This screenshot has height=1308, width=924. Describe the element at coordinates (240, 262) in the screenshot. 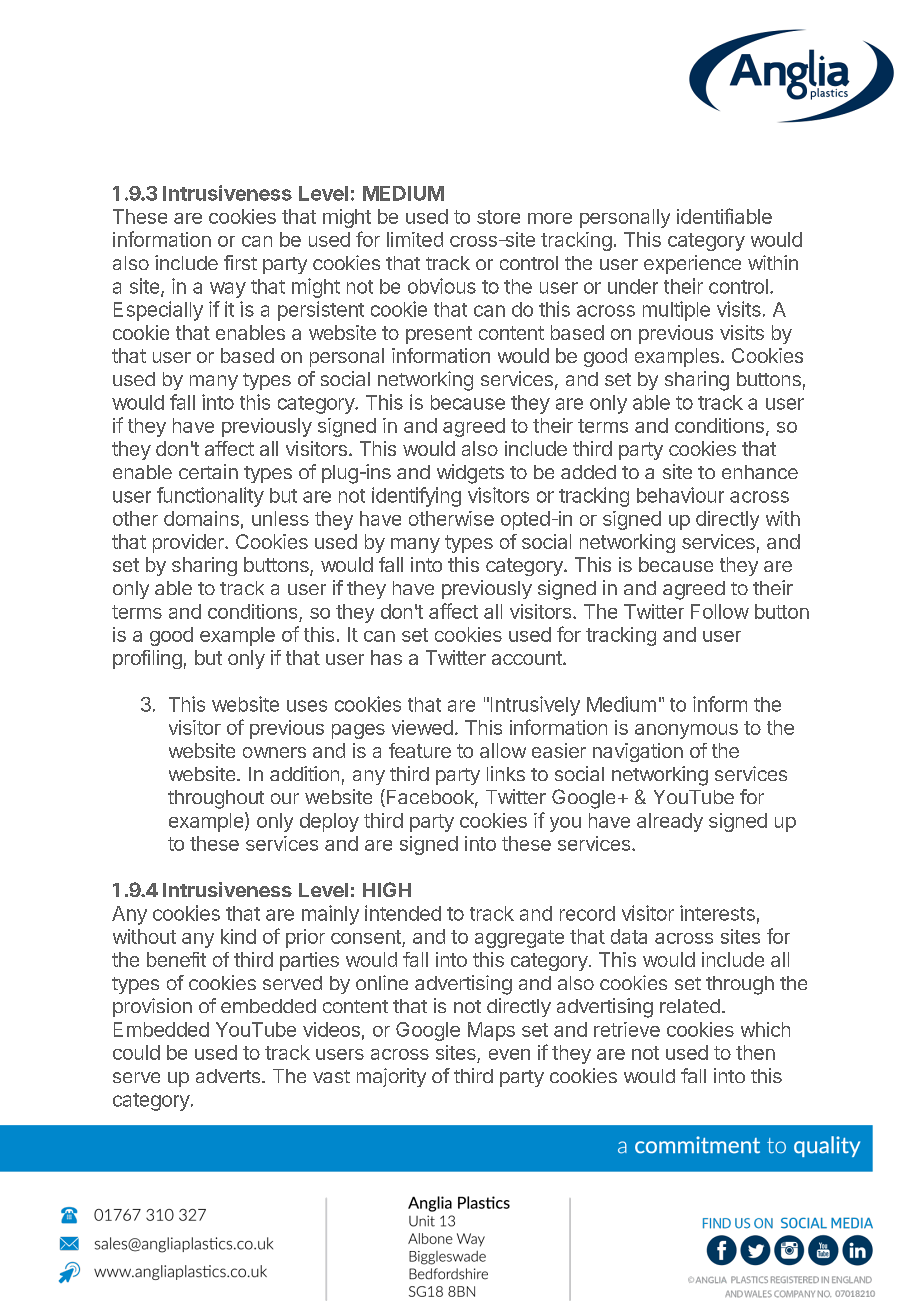

I see `first` at that location.
